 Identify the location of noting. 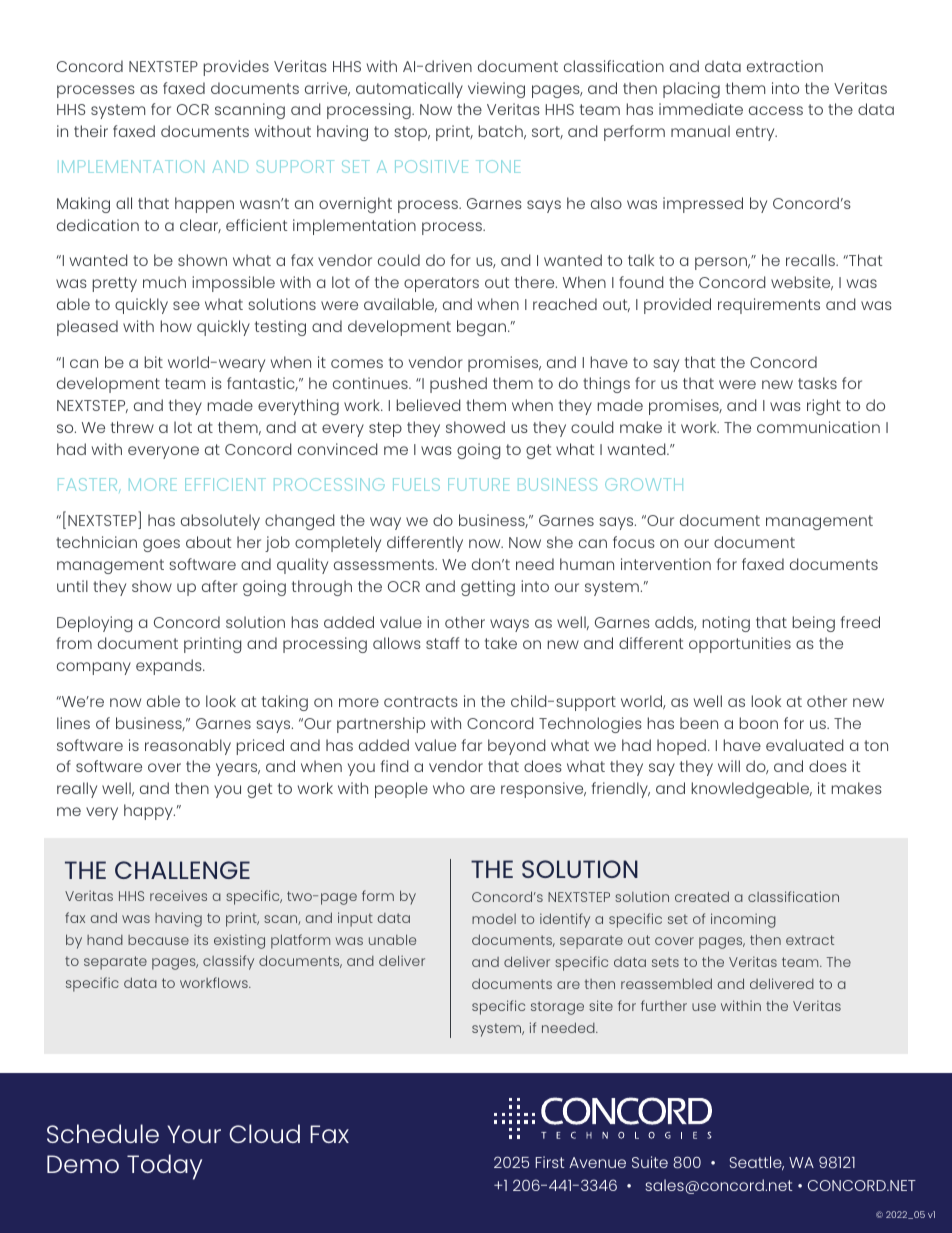
(726, 624).
